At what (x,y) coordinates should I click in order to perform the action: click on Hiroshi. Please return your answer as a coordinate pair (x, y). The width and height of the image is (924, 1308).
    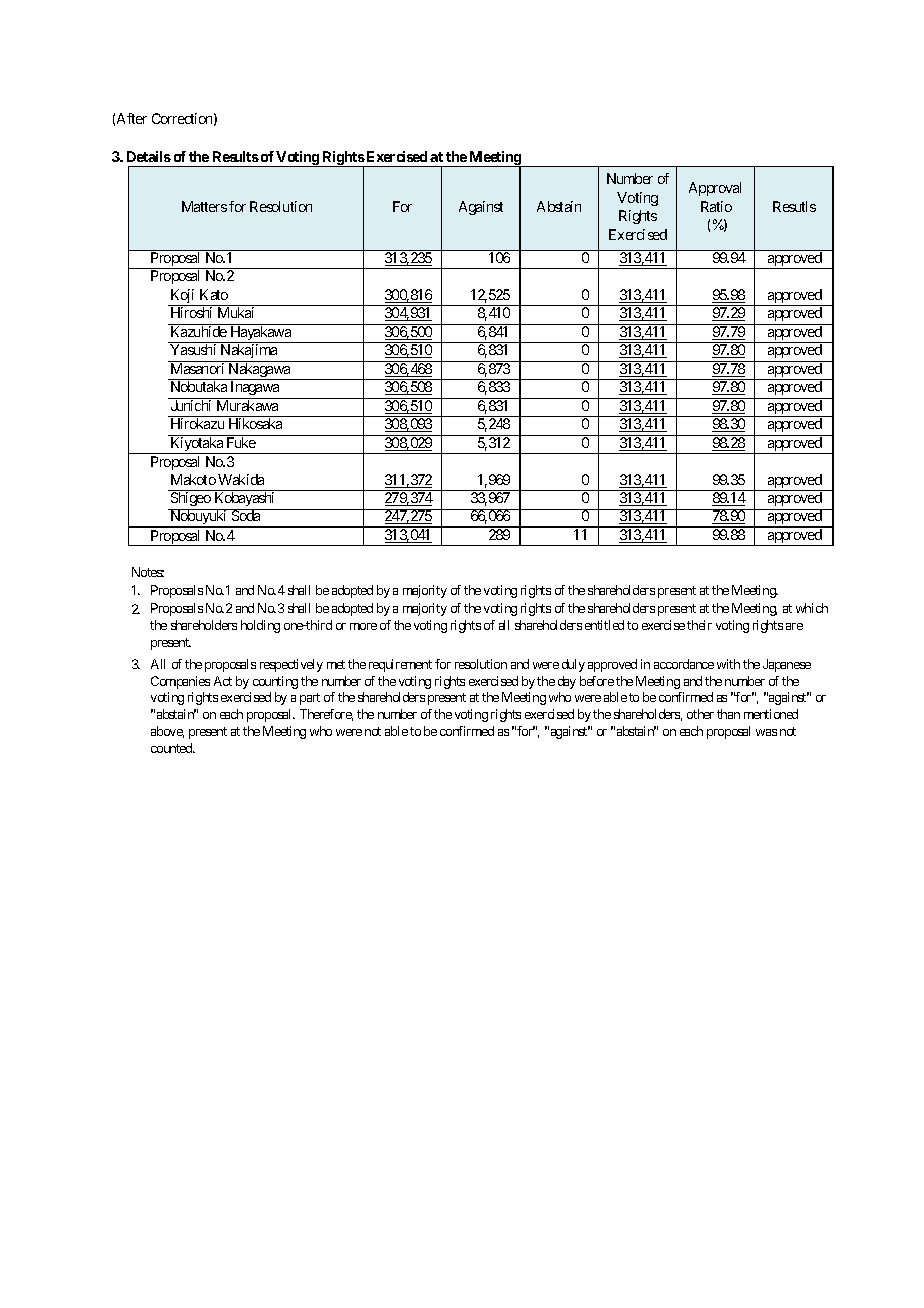
    Looking at the image, I should click on (191, 312).
